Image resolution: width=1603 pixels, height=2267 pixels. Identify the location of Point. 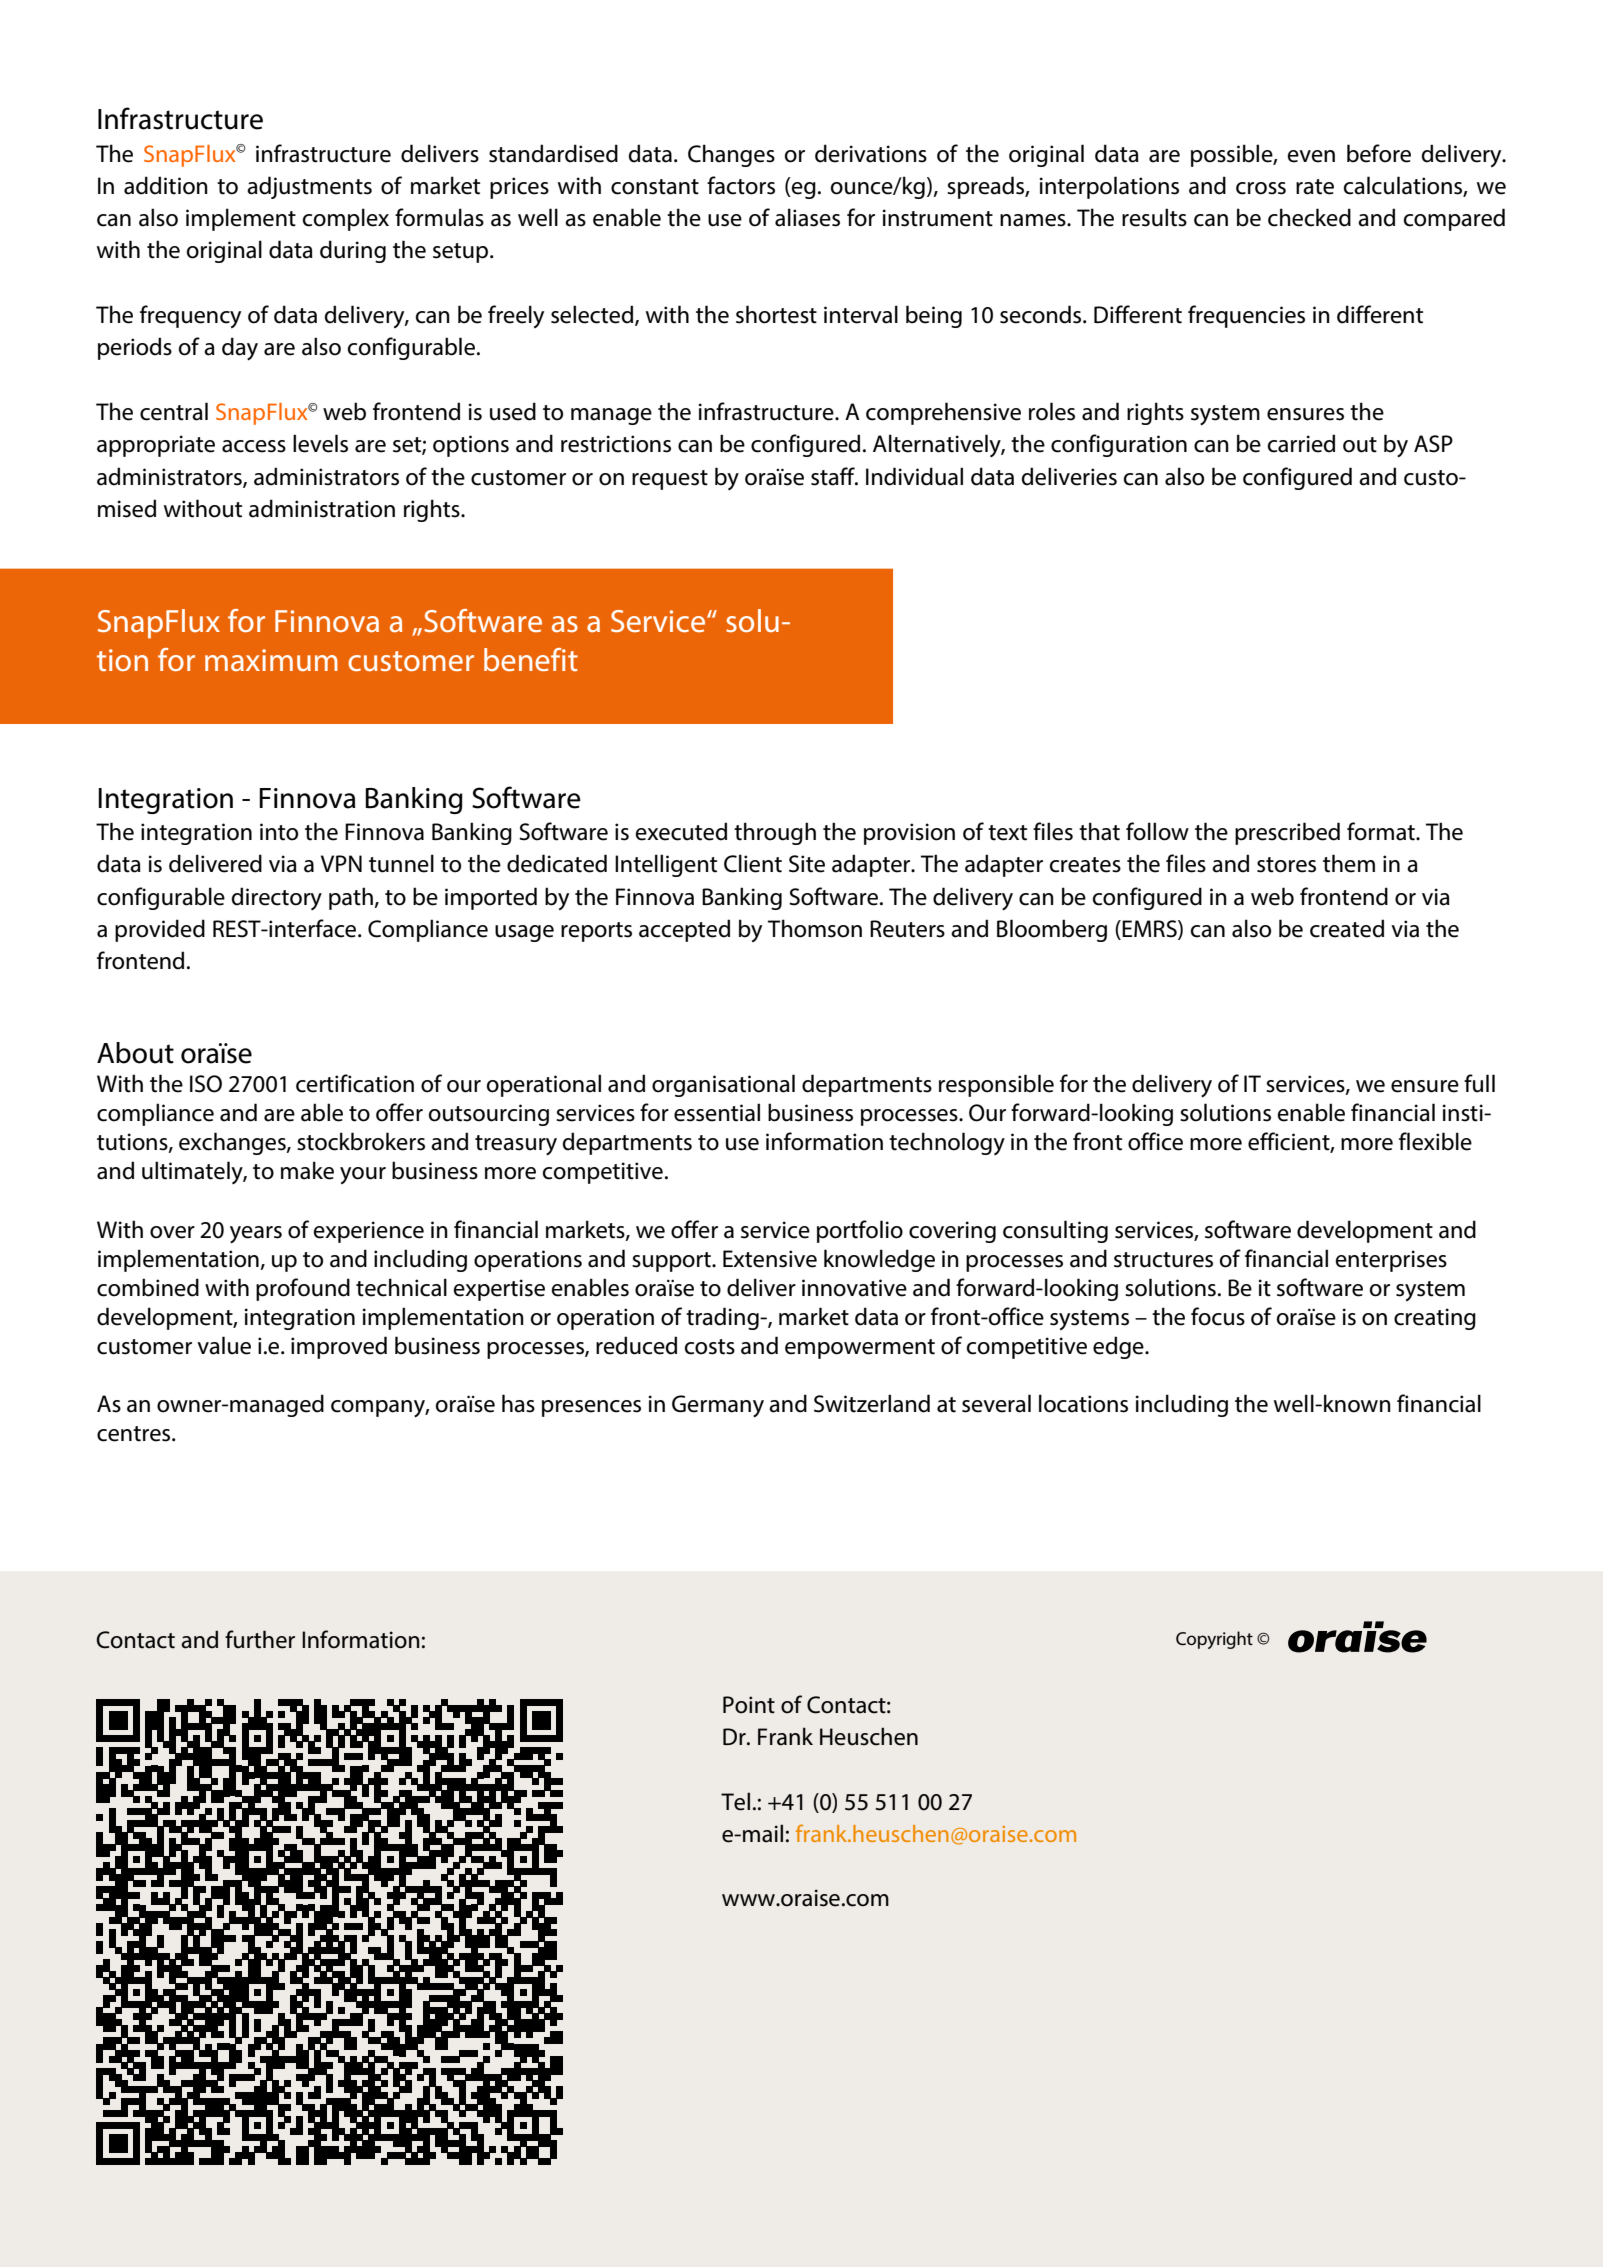
(749, 1705).
